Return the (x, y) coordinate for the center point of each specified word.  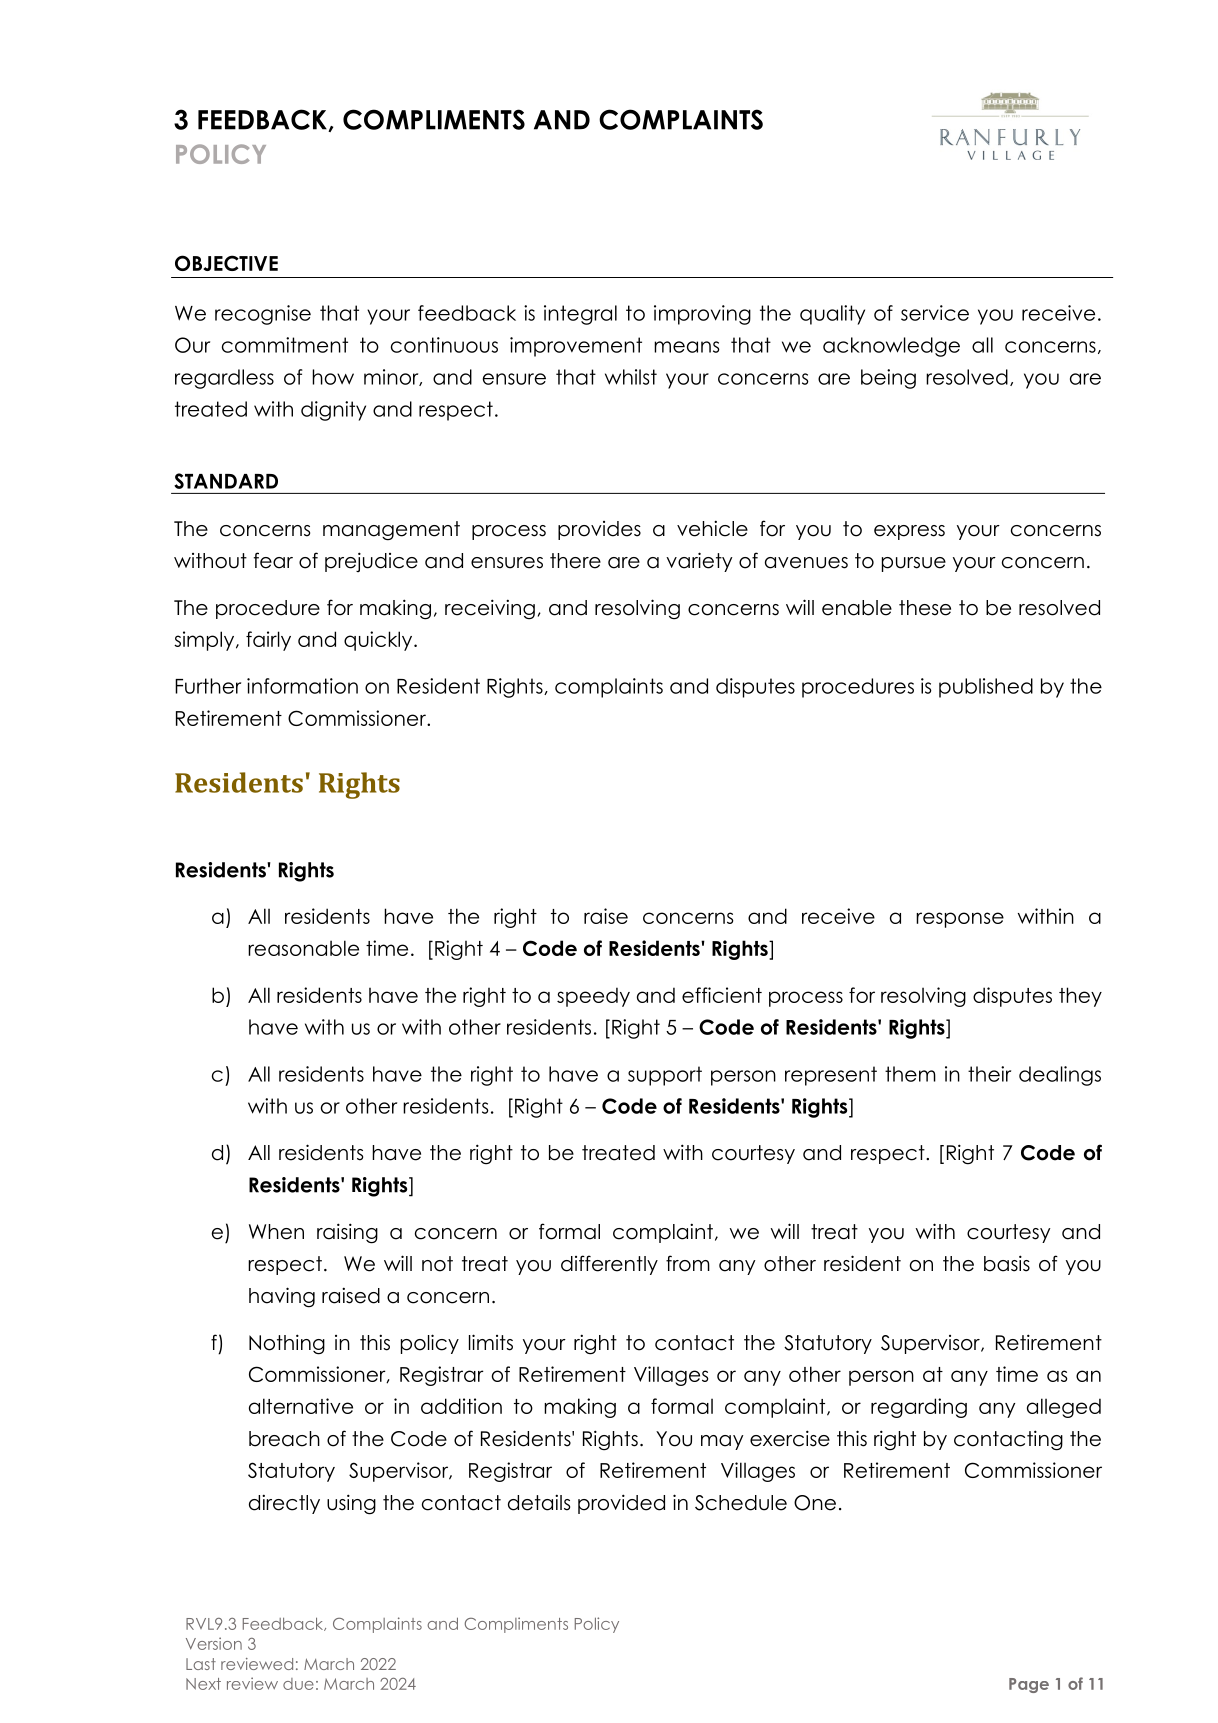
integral (580, 315)
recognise (263, 315)
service (935, 313)
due (298, 1684)
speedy (593, 997)
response (960, 920)
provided (621, 1504)
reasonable (303, 948)
